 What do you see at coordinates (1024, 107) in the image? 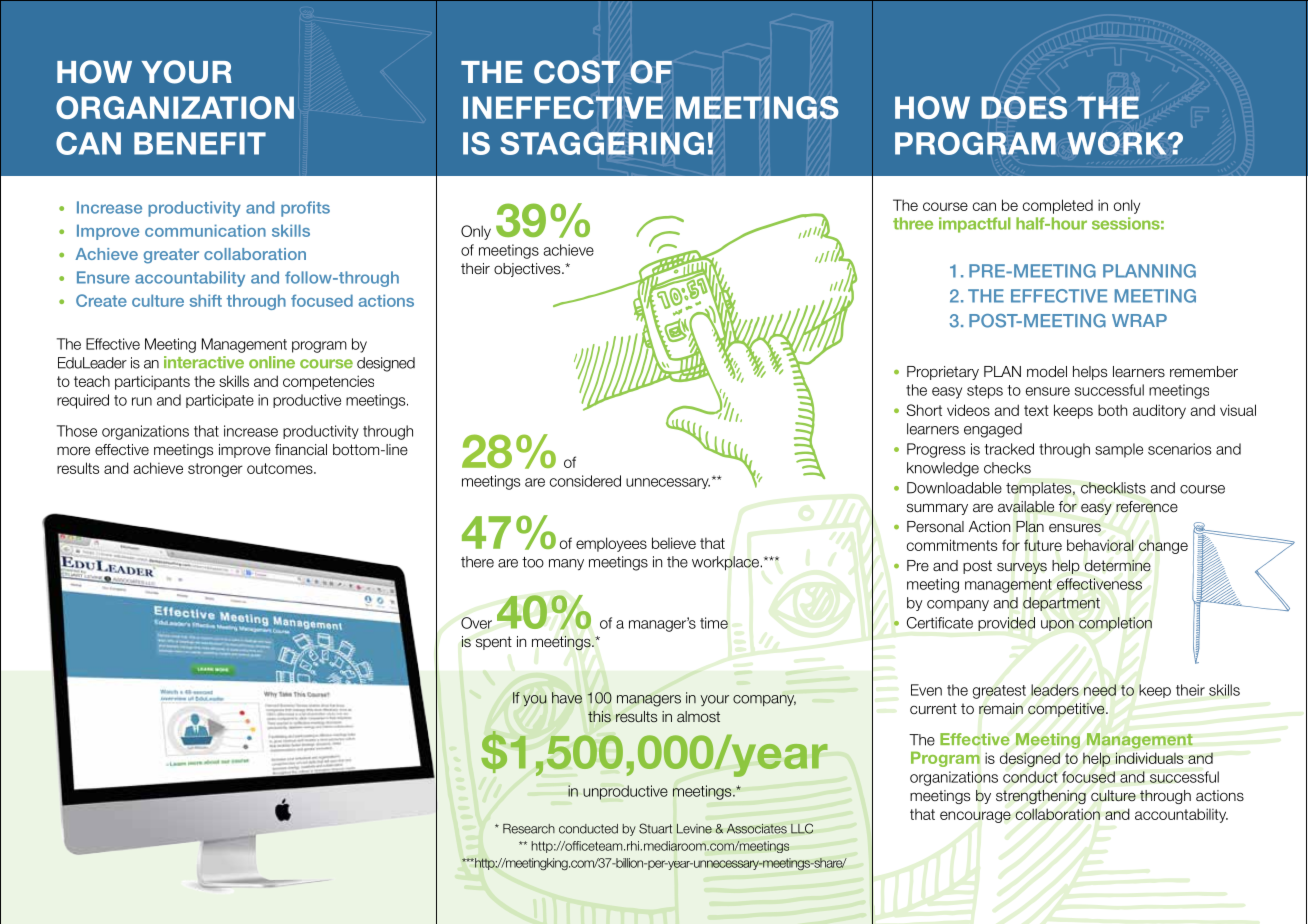
I see `DOES` at bounding box center [1024, 107].
